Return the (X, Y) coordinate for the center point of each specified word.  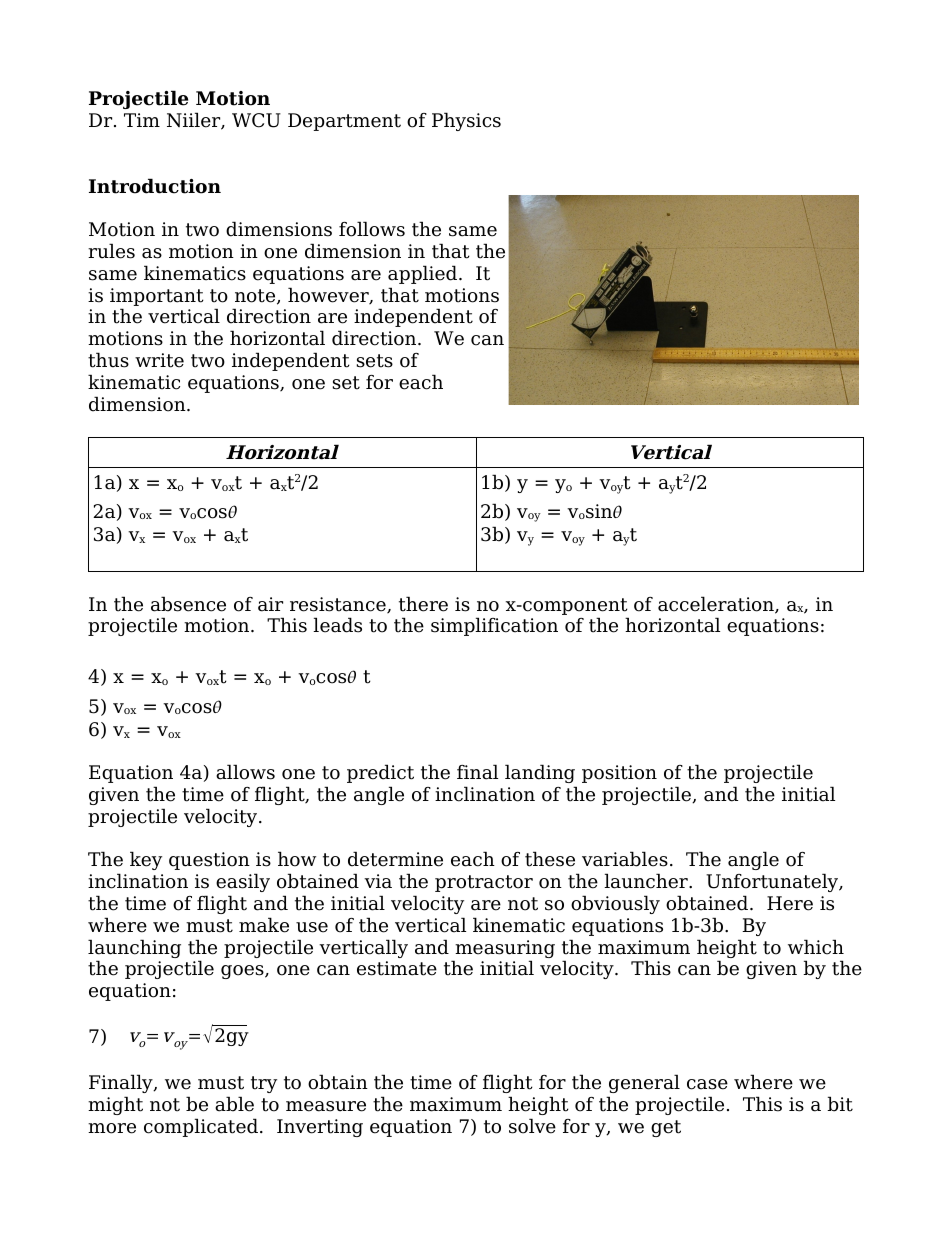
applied (424, 274)
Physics (466, 121)
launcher (647, 881)
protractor (484, 883)
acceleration (717, 605)
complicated (201, 1127)
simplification (494, 626)
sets (374, 361)
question (209, 861)
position (619, 774)
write (159, 360)
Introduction (155, 186)
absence (188, 604)
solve (532, 1126)
